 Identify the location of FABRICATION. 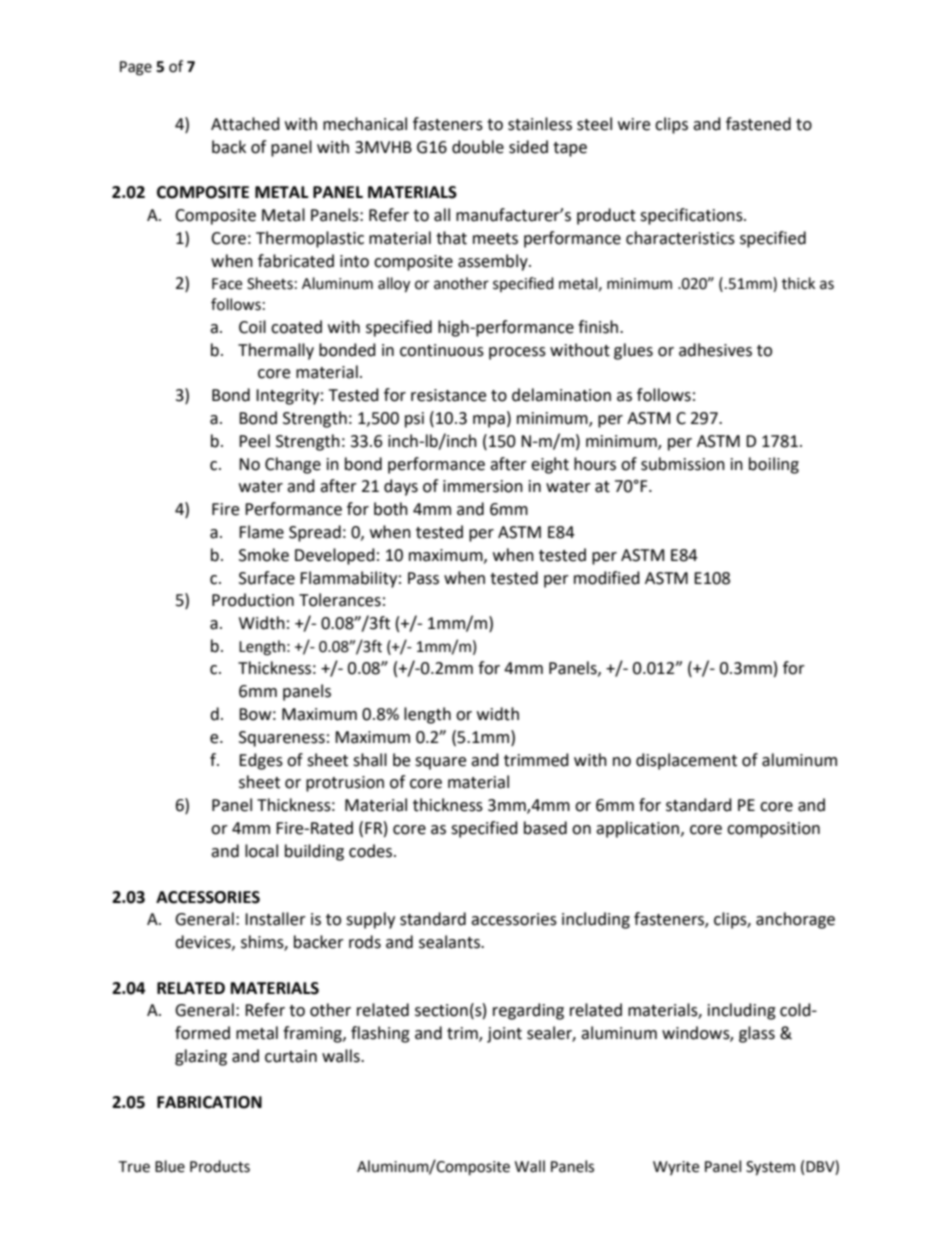
(209, 1102).
